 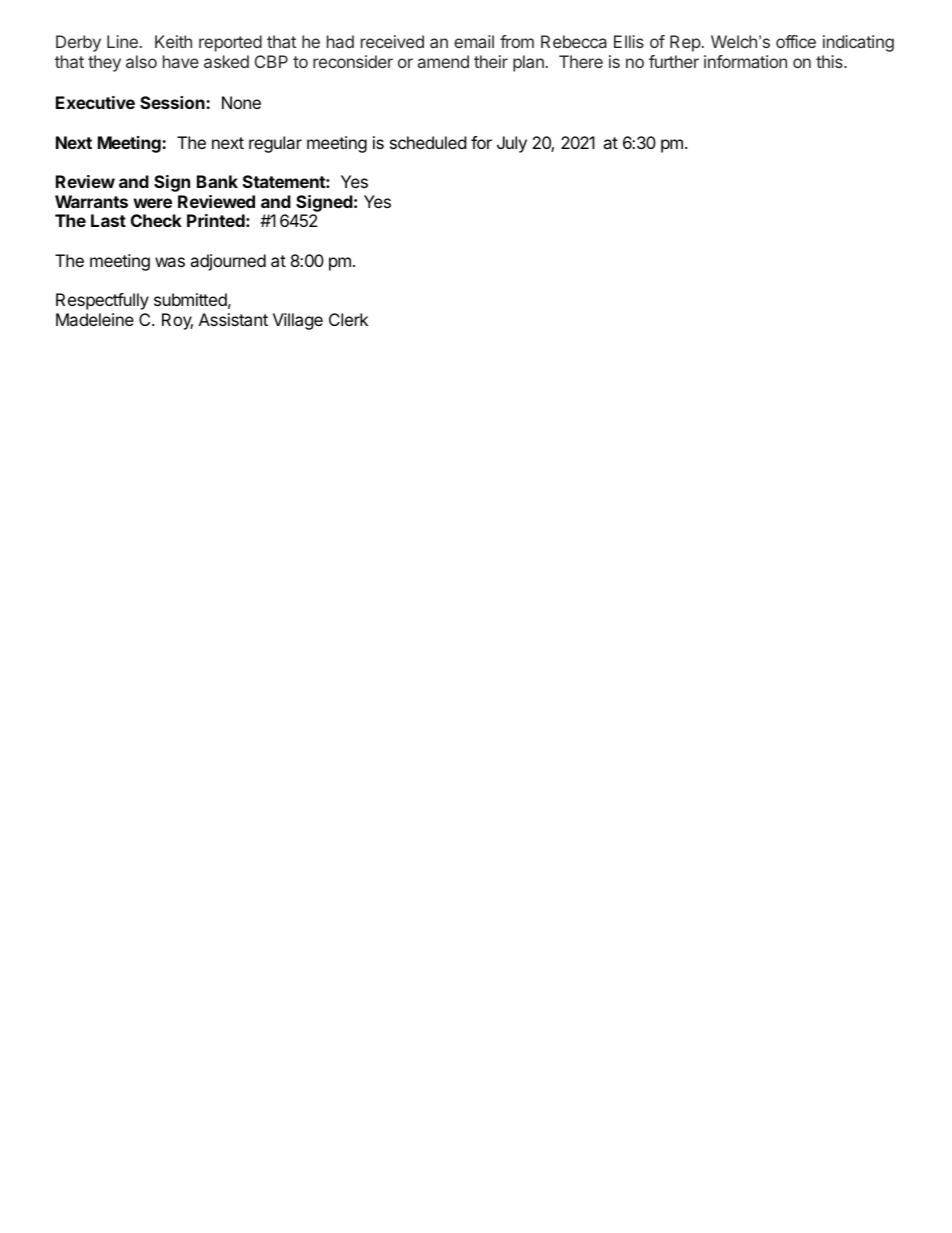 I want to click on regular, so click(x=275, y=144).
